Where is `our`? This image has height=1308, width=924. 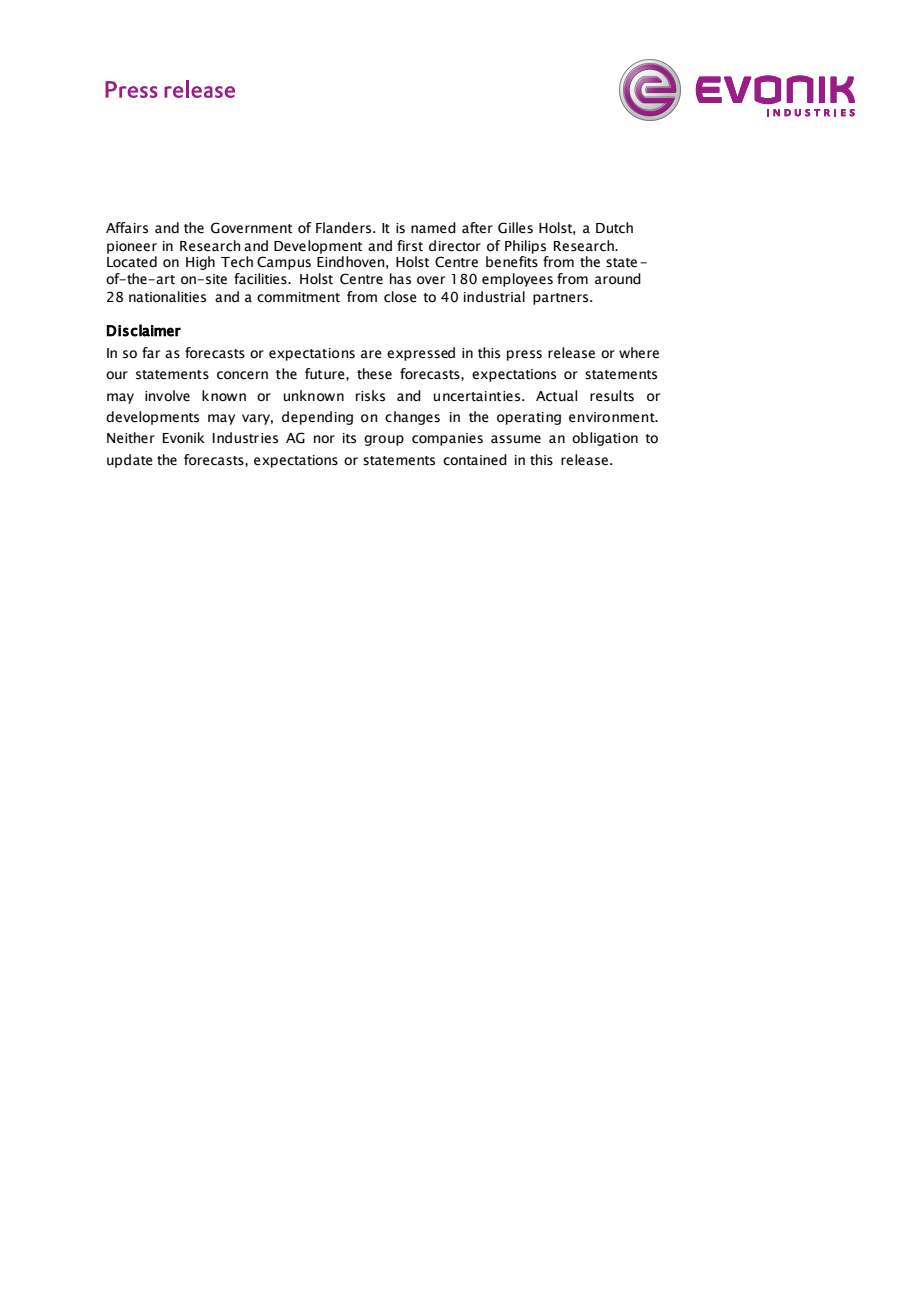 our is located at coordinates (117, 375).
